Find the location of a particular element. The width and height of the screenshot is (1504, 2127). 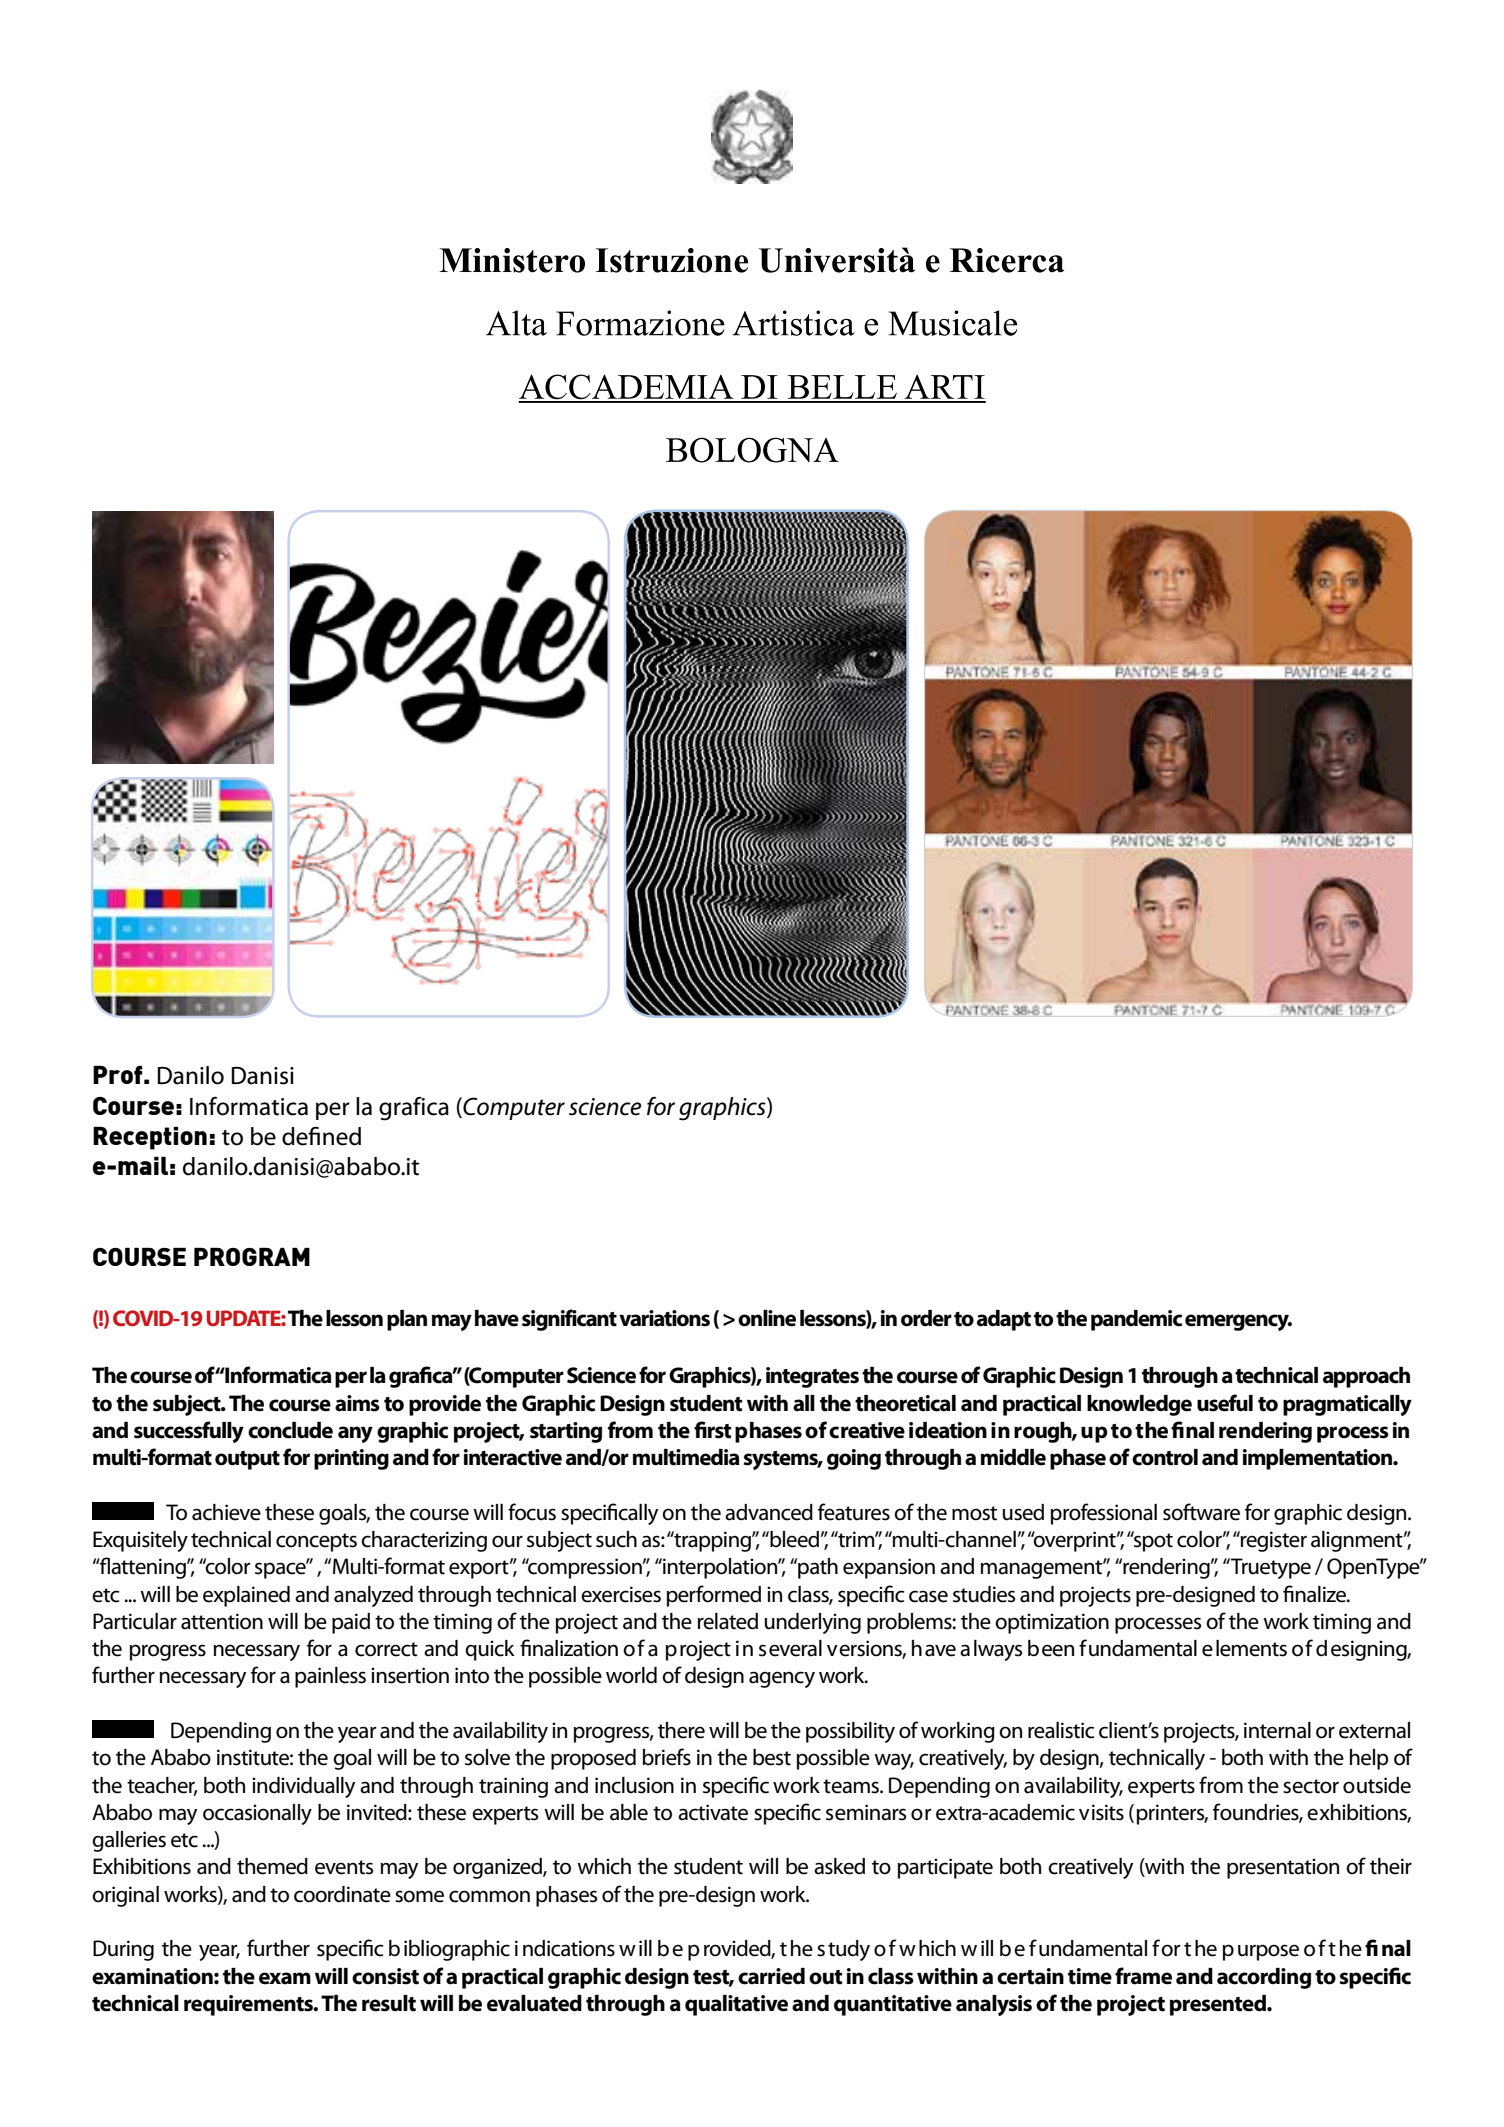

advanced is located at coordinates (769, 1512).
